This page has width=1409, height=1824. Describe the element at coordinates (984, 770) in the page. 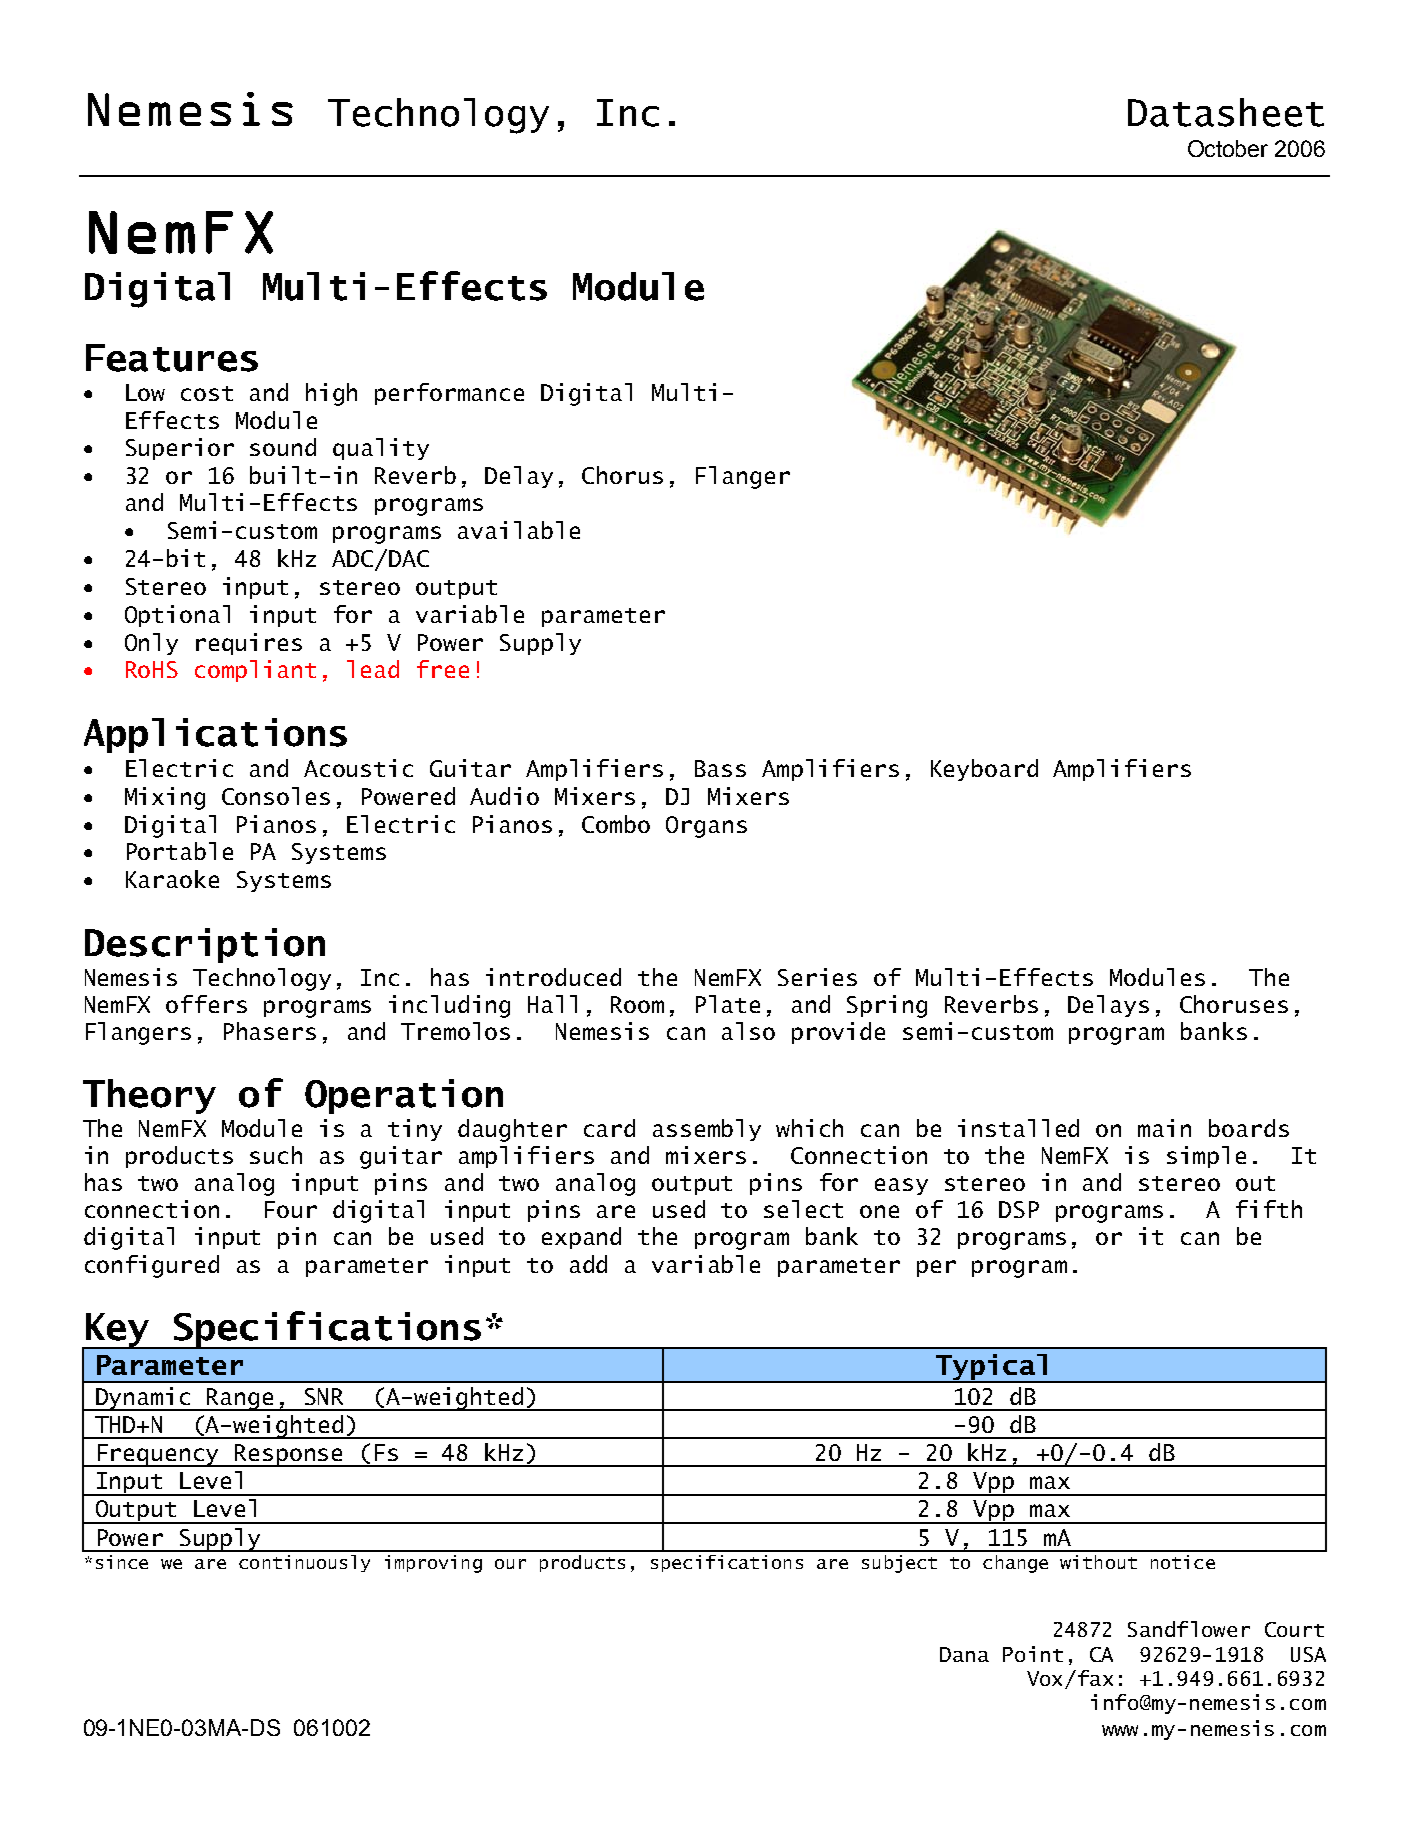

I see `Keyboard` at that location.
